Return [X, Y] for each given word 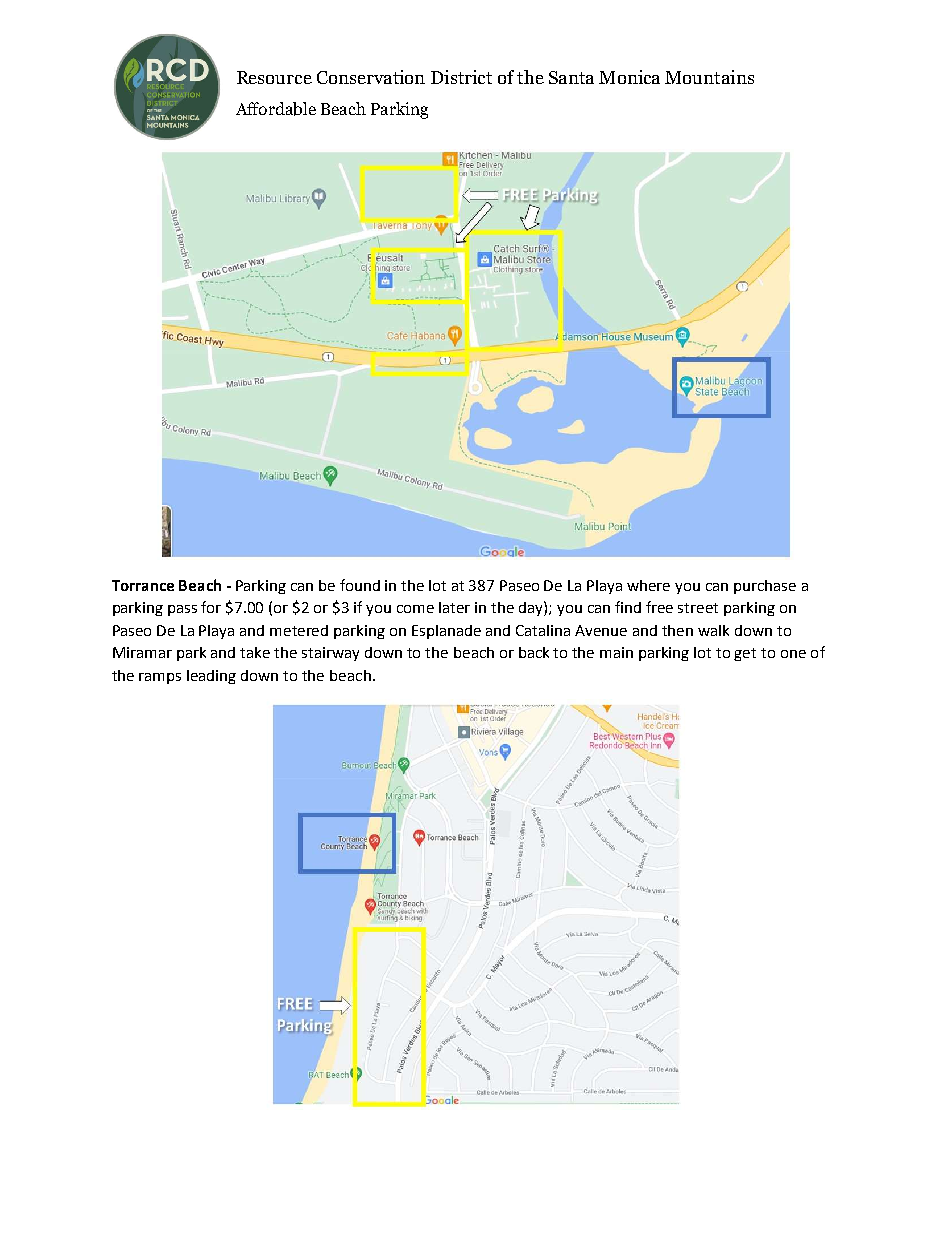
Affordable [276, 109]
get [745, 654]
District [461, 77]
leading [211, 677]
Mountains [709, 77]
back [534, 652]
